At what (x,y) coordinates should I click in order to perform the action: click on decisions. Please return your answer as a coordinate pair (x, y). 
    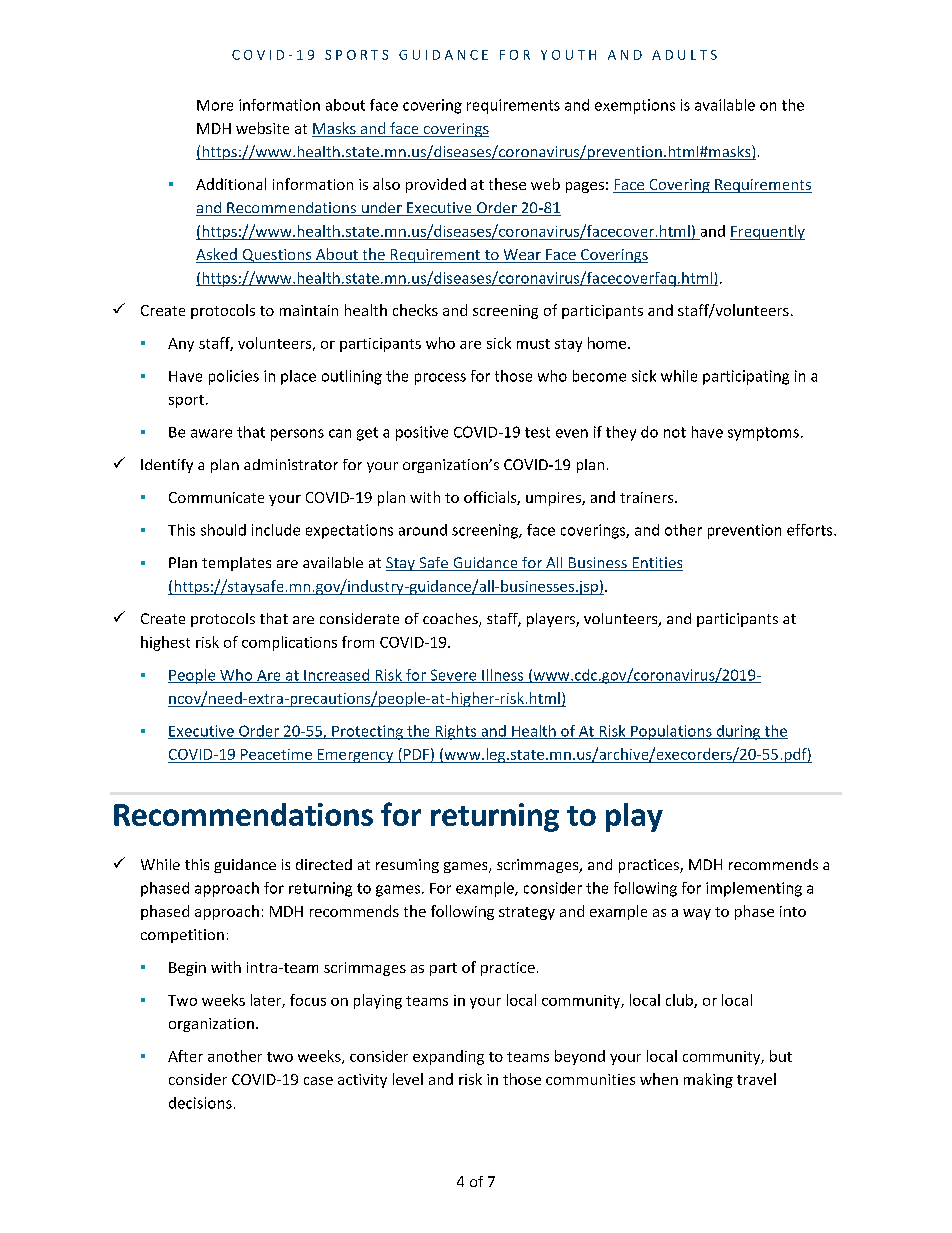
    Looking at the image, I should click on (200, 1103).
